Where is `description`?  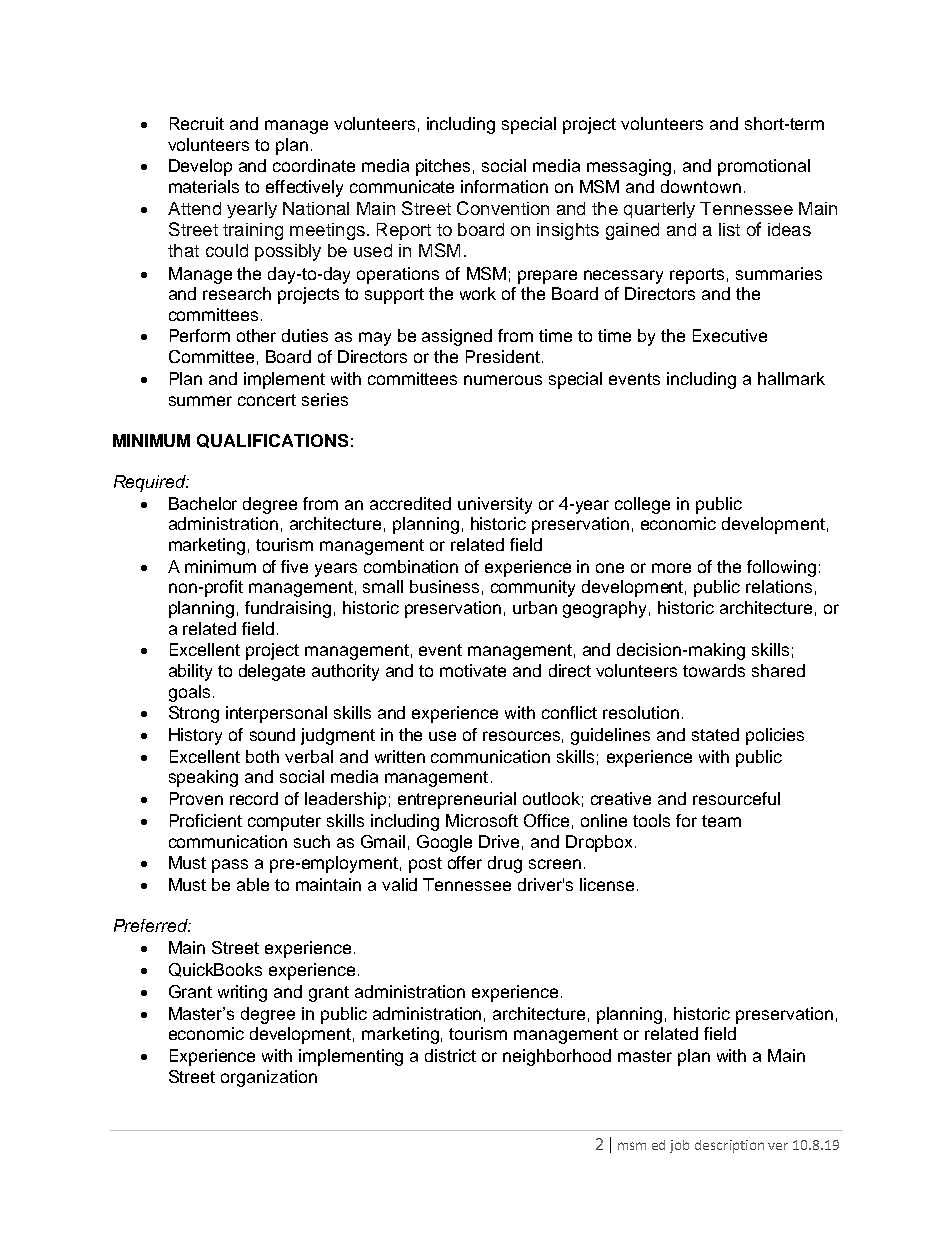 description is located at coordinates (729, 1146).
